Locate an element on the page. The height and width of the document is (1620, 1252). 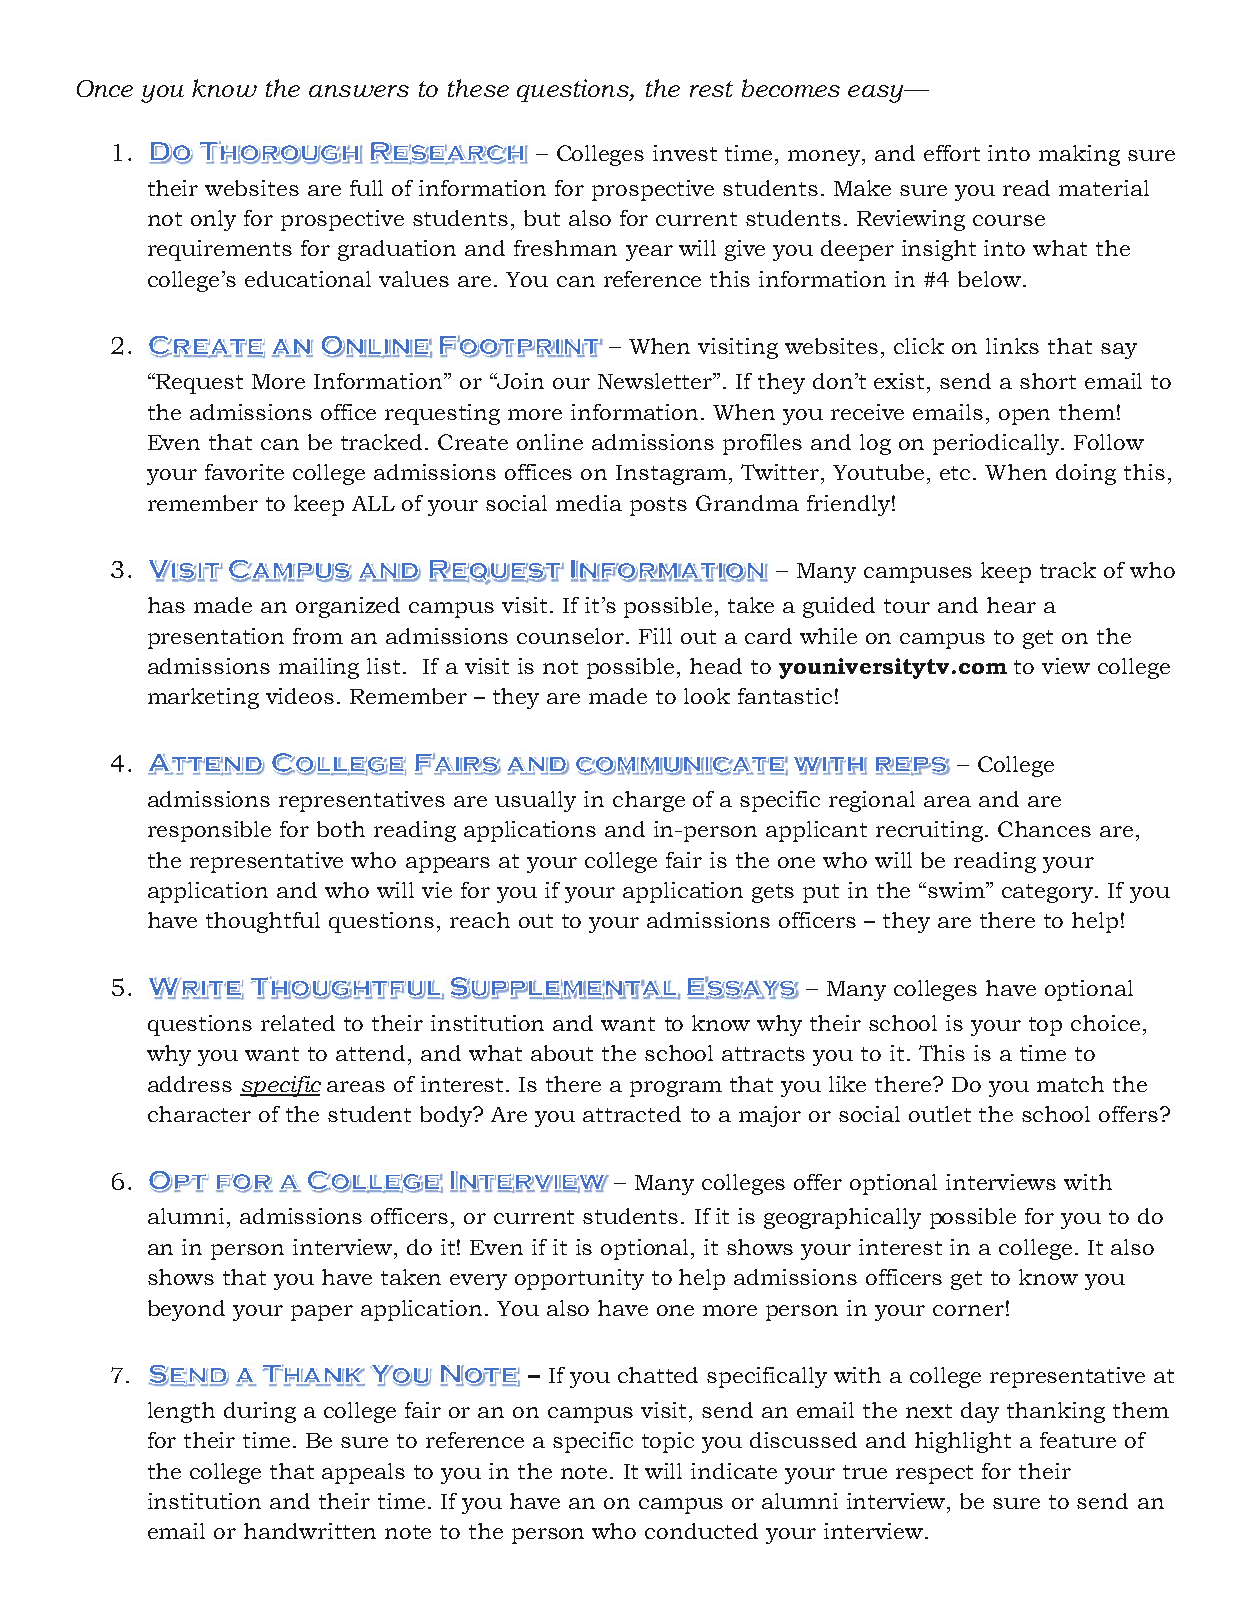
topic is located at coordinates (668, 1442).
